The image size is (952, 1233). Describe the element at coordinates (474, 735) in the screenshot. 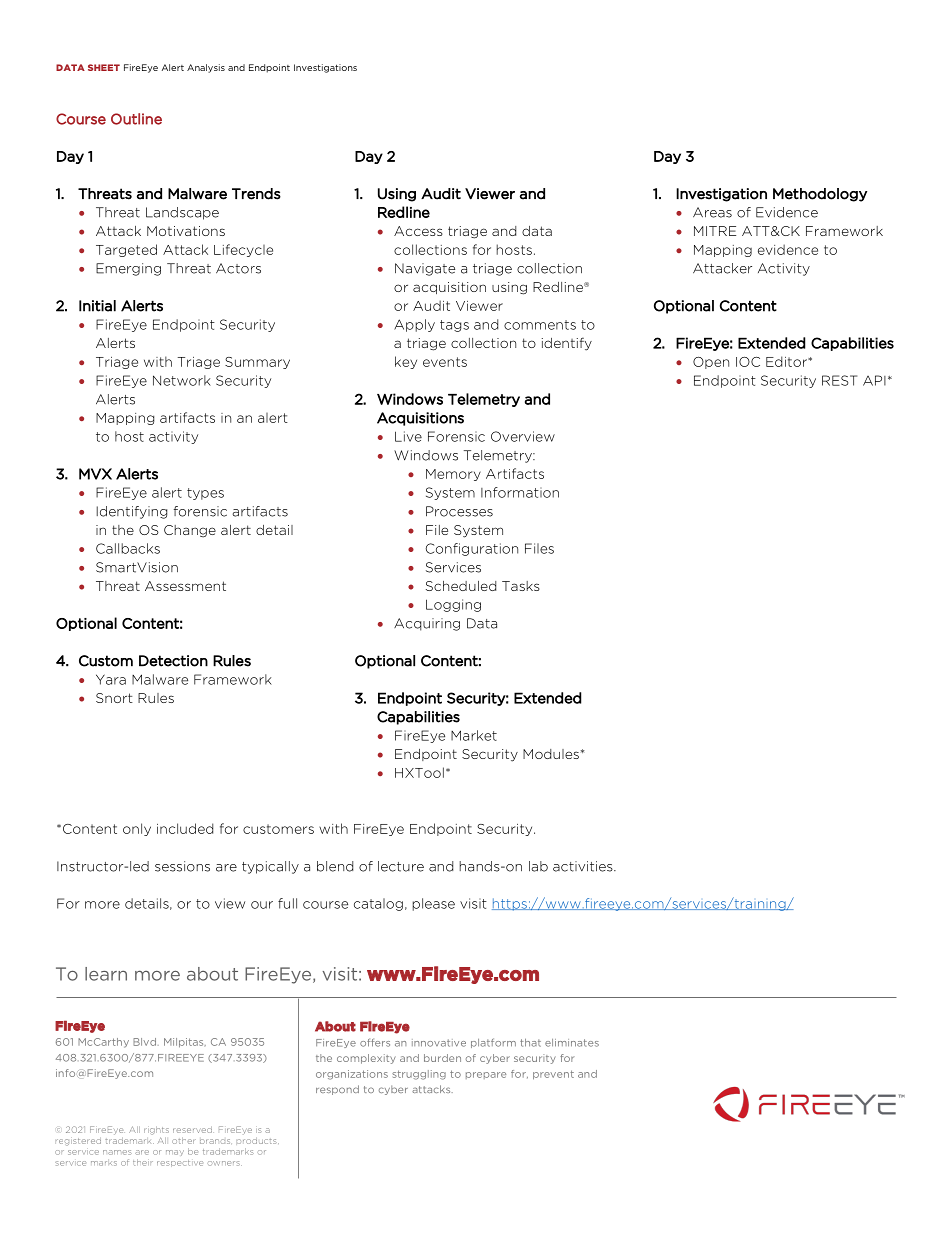

I see `Market` at that location.
